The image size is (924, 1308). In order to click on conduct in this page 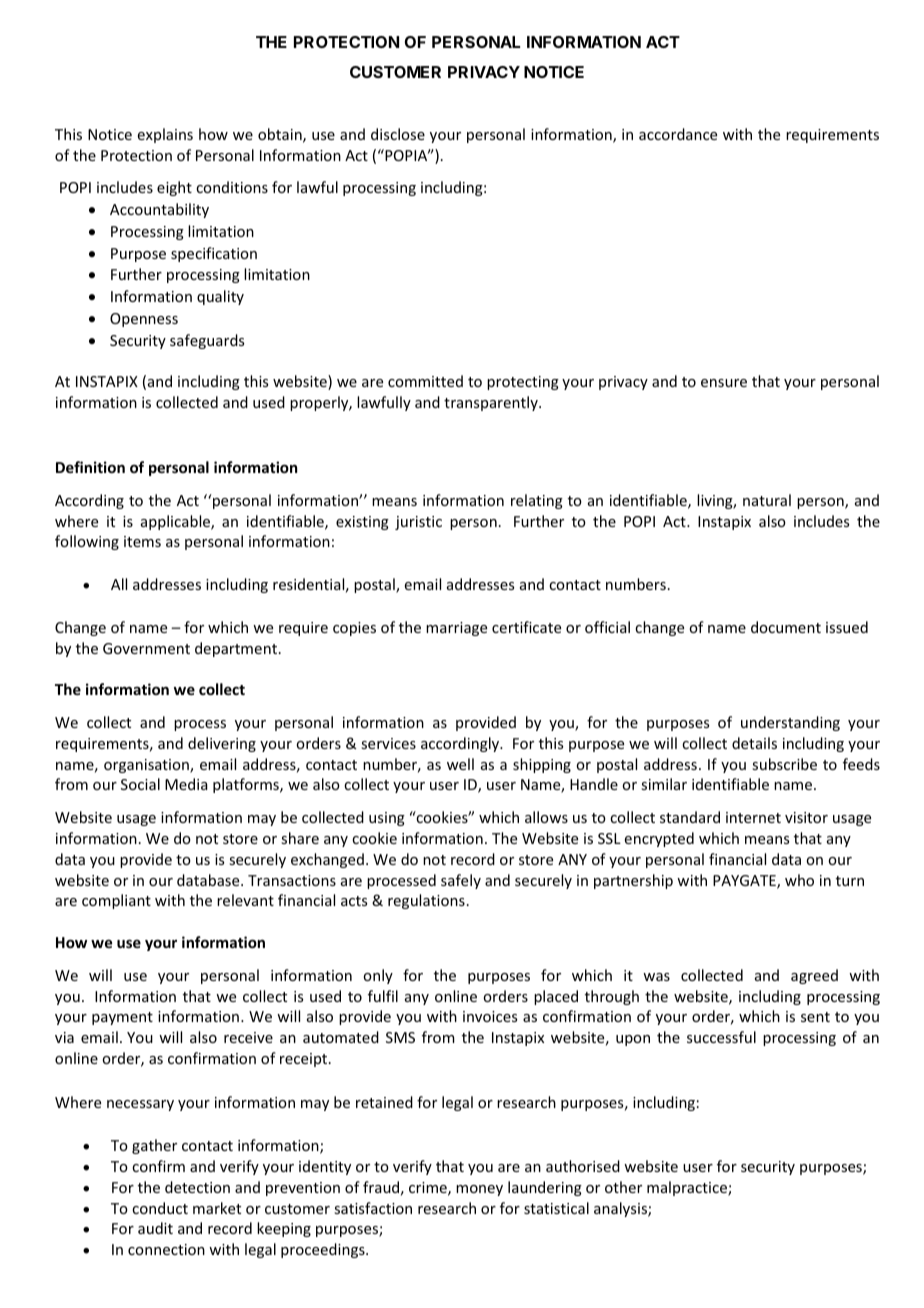, I will do `click(160, 1208)`.
